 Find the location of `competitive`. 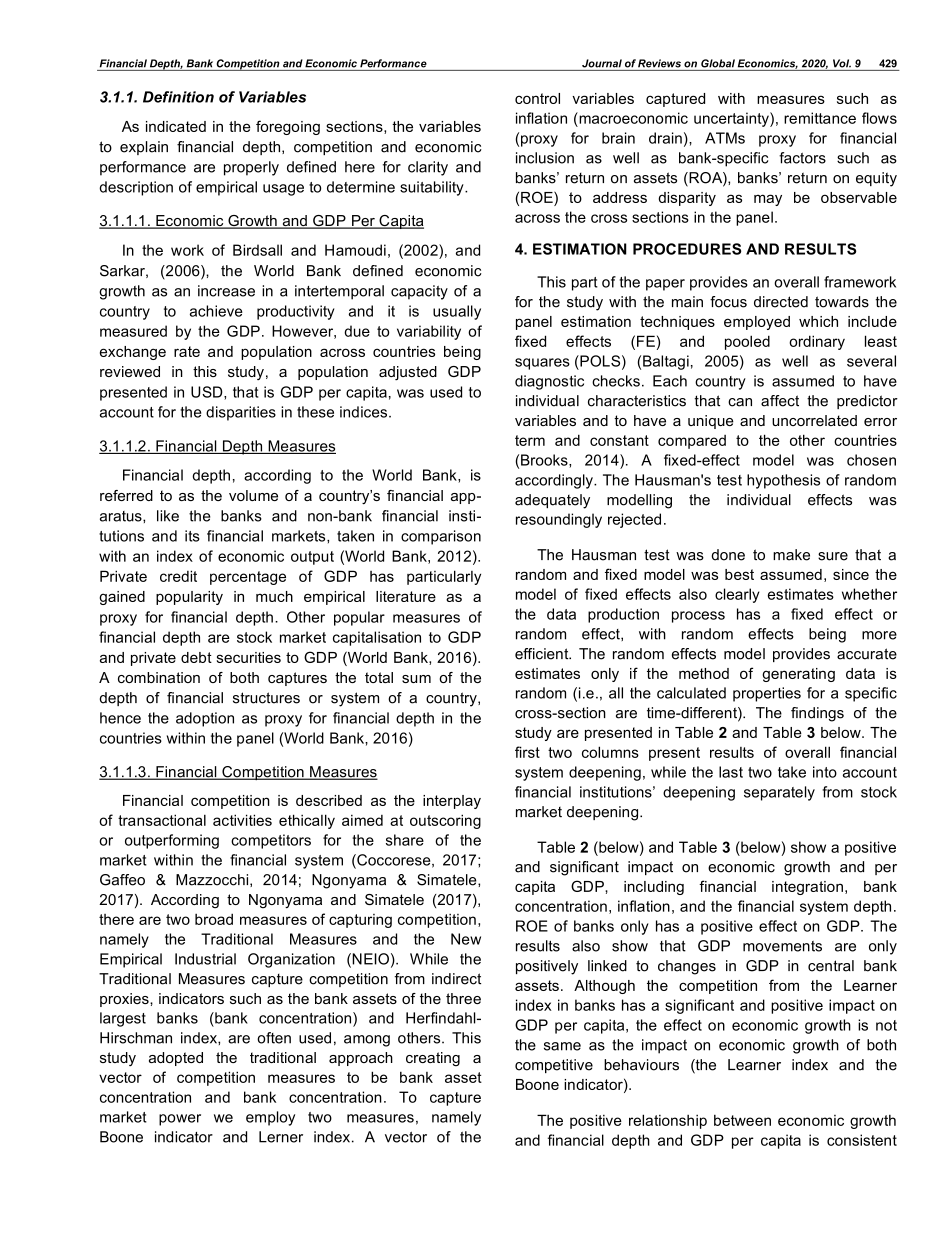

competitive is located at coordinates (554, 1066).
